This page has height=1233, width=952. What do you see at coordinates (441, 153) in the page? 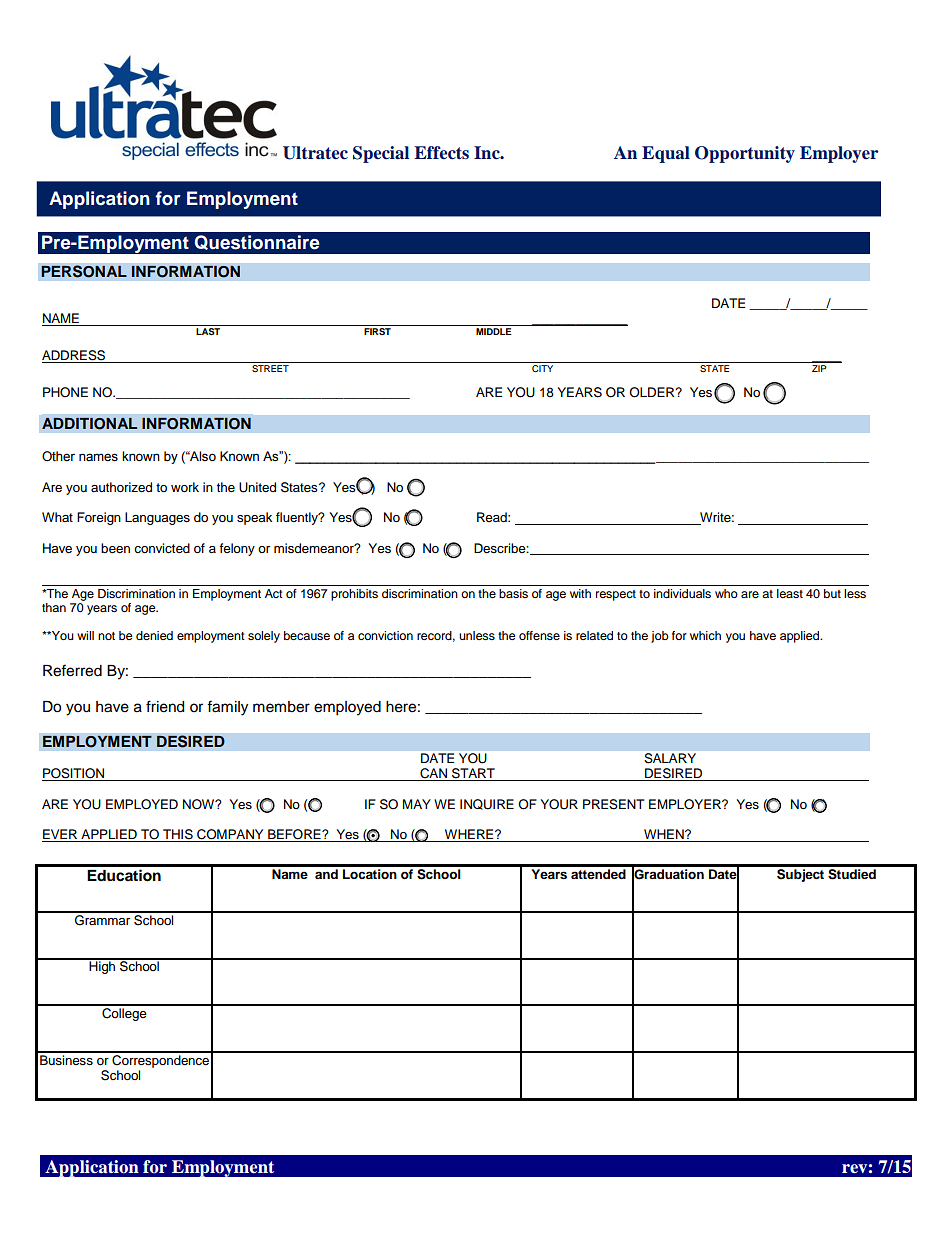
I see `Effects` at bounding box center [441, 153].
